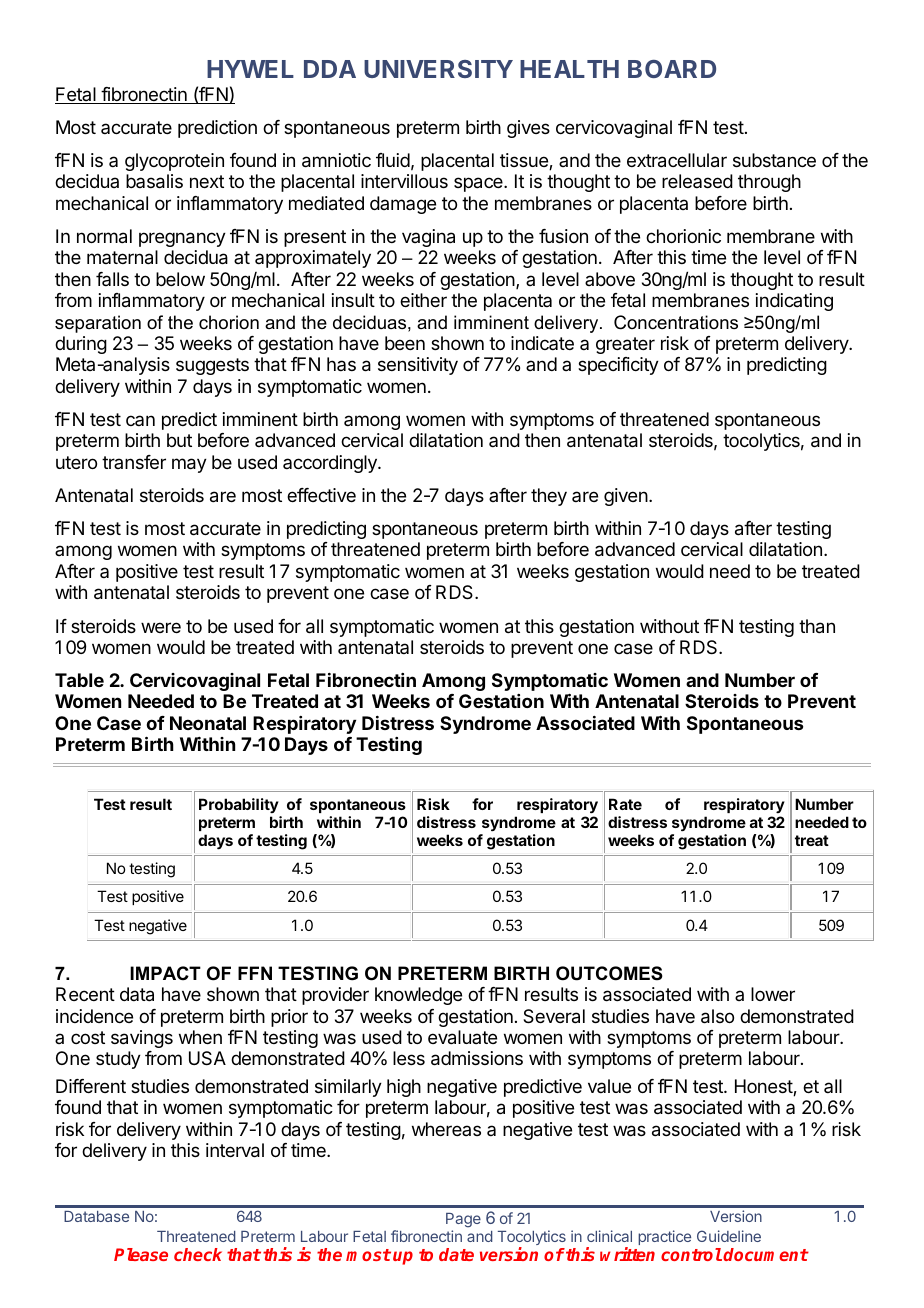  I want to click on BOARD, so click(672, 69).
